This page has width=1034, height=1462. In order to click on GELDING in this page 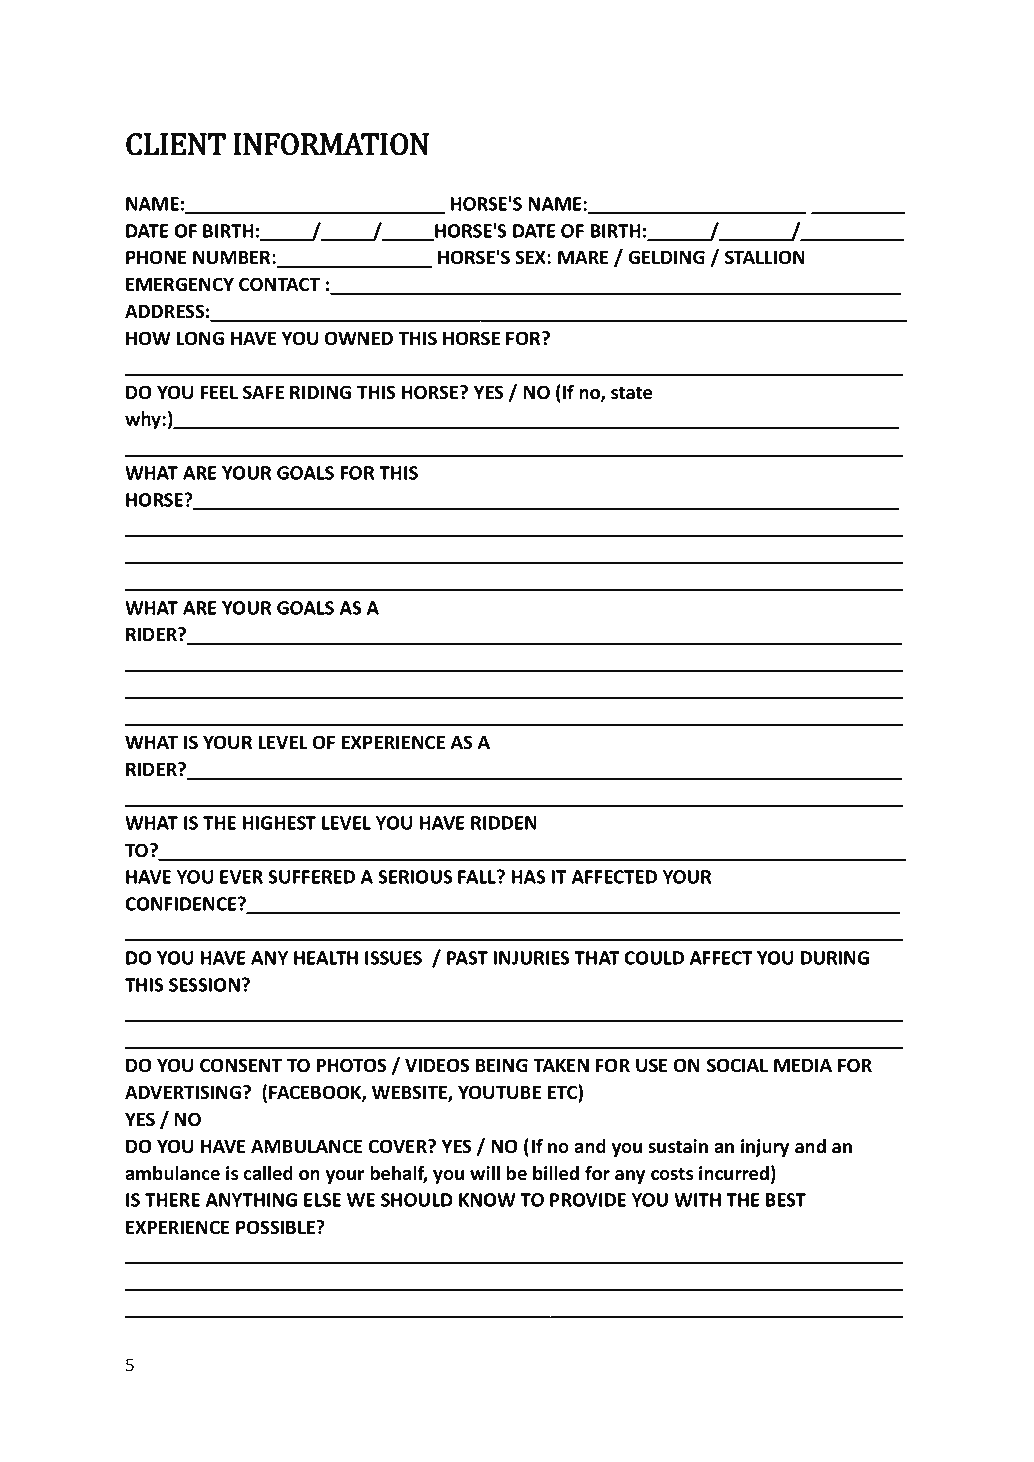, I will do `click(666, 257)`.
